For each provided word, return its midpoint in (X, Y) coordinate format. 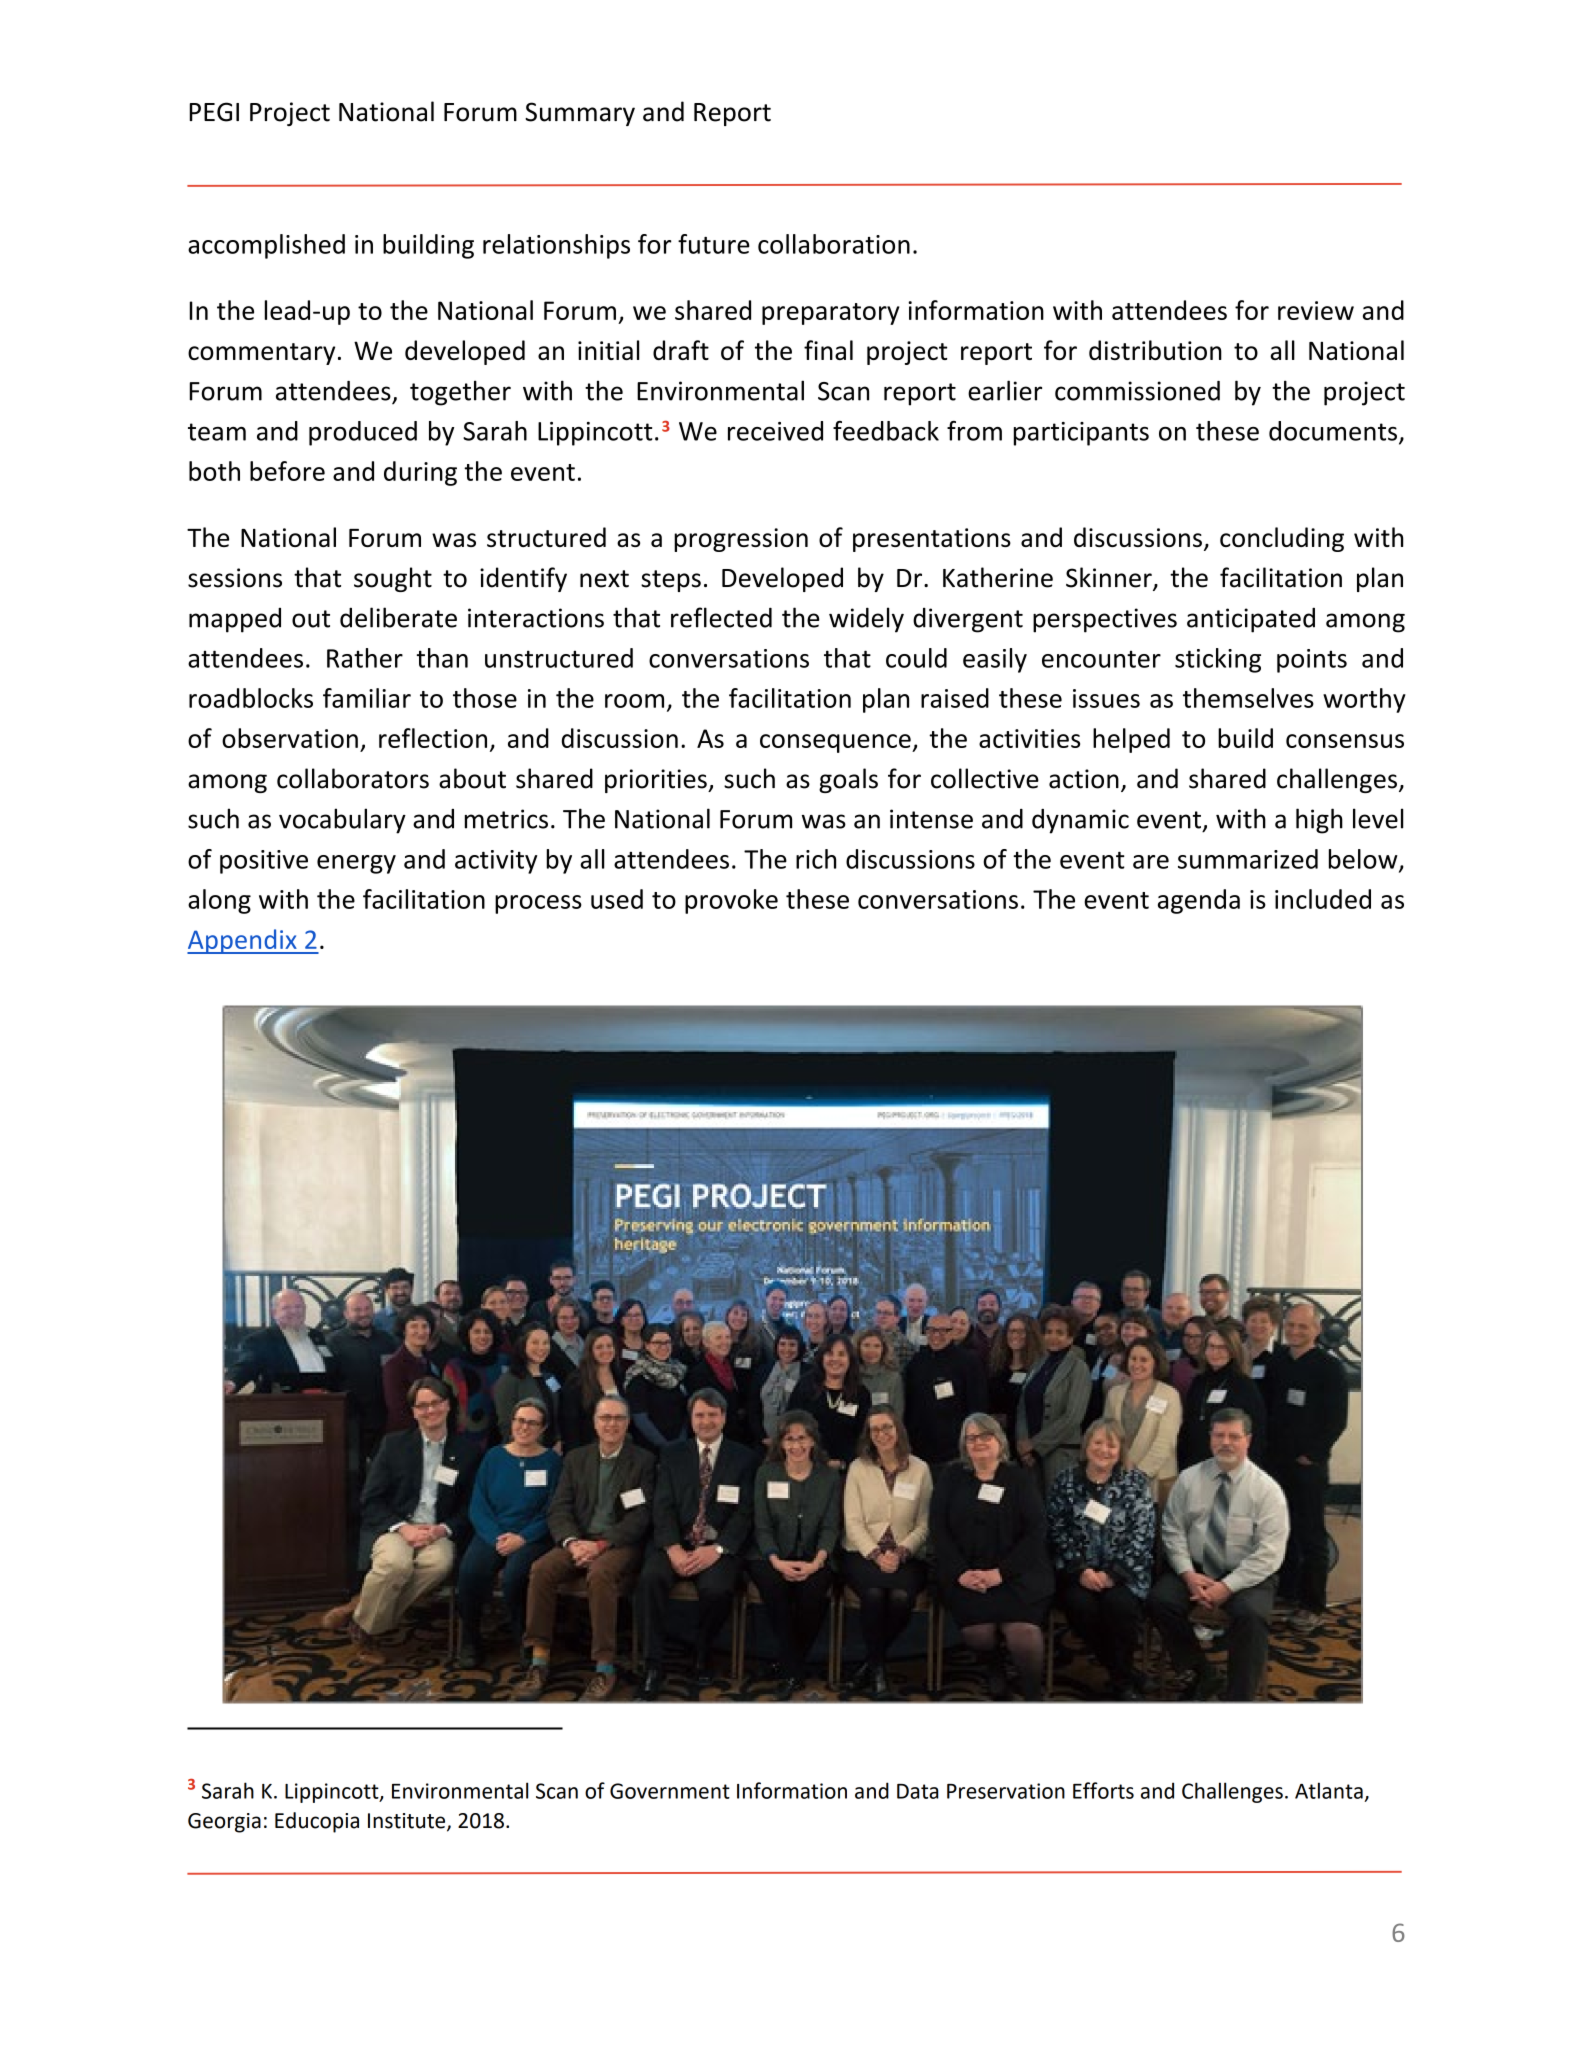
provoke (731, 901)
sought (393, 579)
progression (741, 540)
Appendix (243, 941)
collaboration (834, 244)
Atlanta (1329, 1790)
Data (917, 1791)
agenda (1199, 901)
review (1316, 310)
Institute (408, 1822)
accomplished (266, 246)
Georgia (224, 1823)
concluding (1282, 539)
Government (670, 1791)
